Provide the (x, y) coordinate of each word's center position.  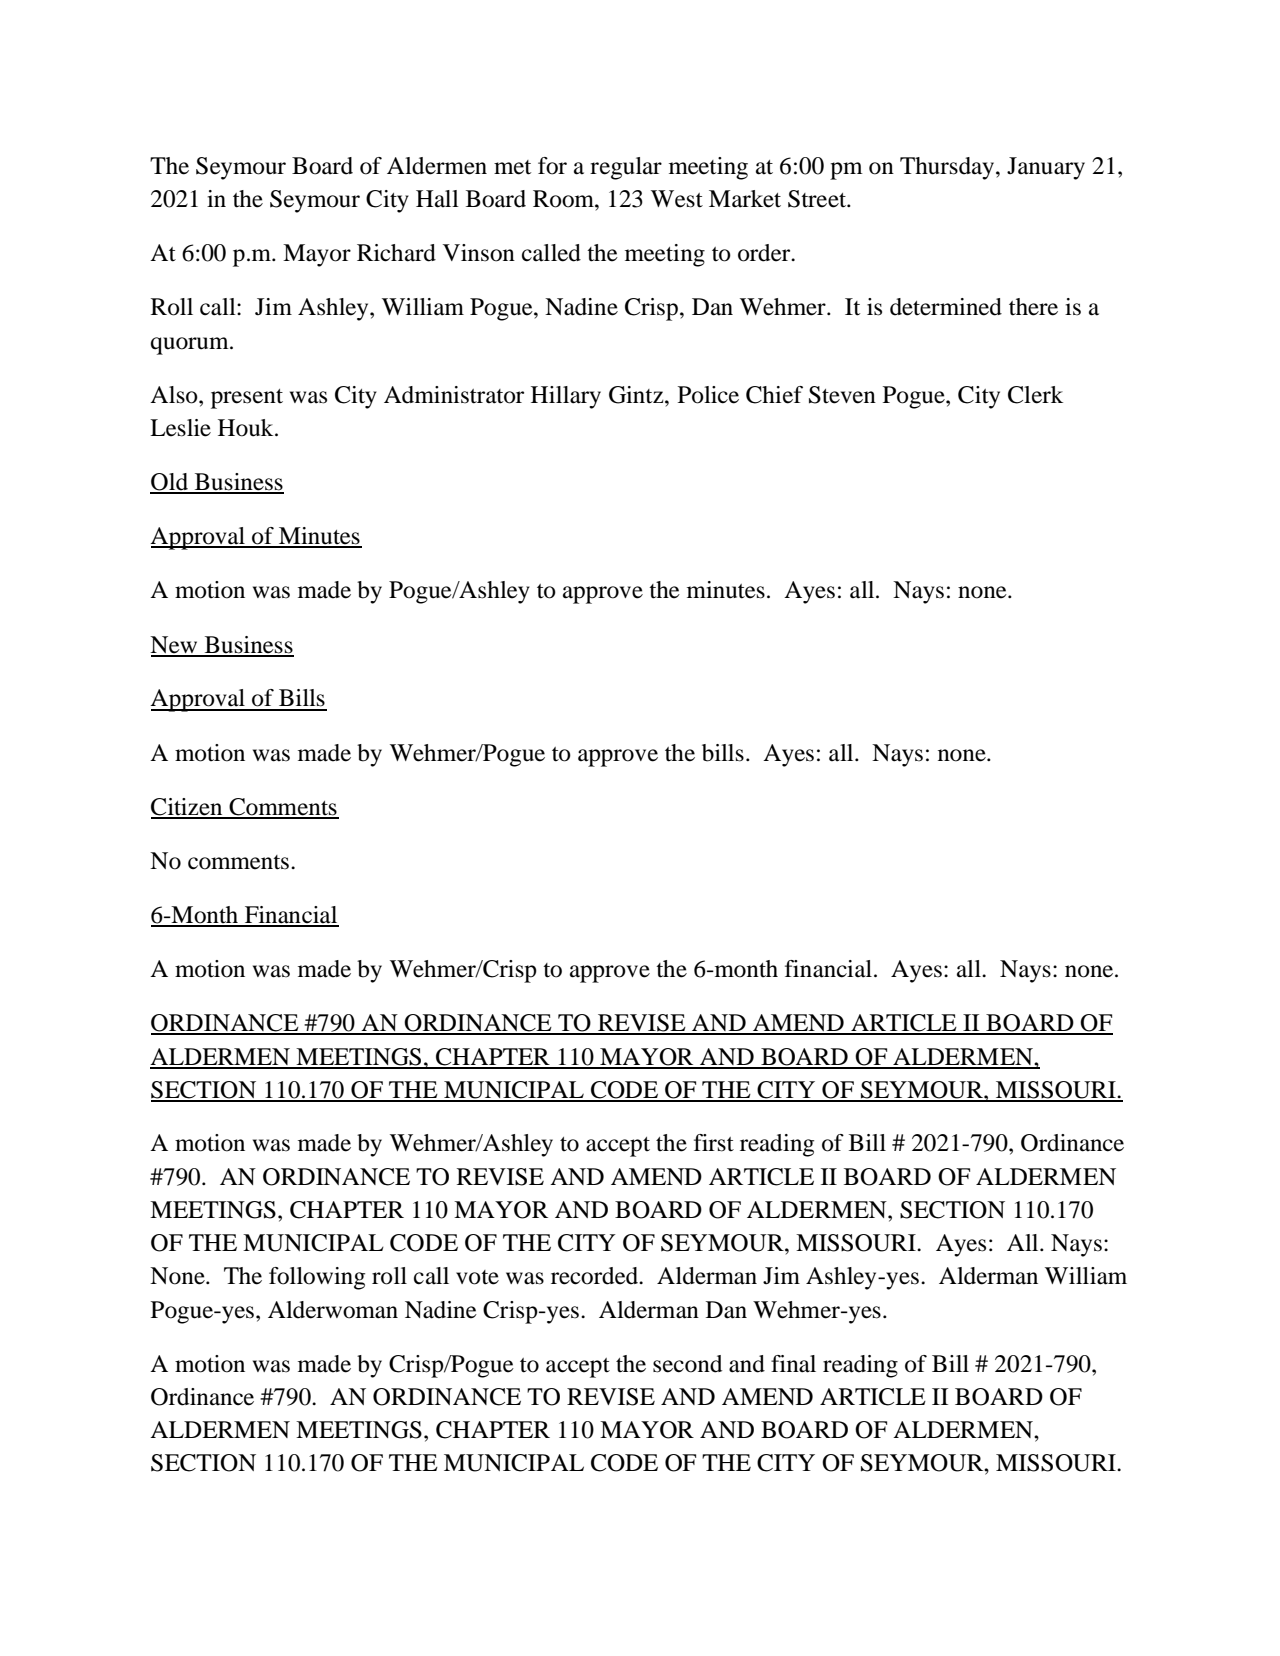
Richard (396, 253)
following (317, 1278)
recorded (595, 1276)
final (793, 1364)
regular (626, 168)
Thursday (948, 168)
